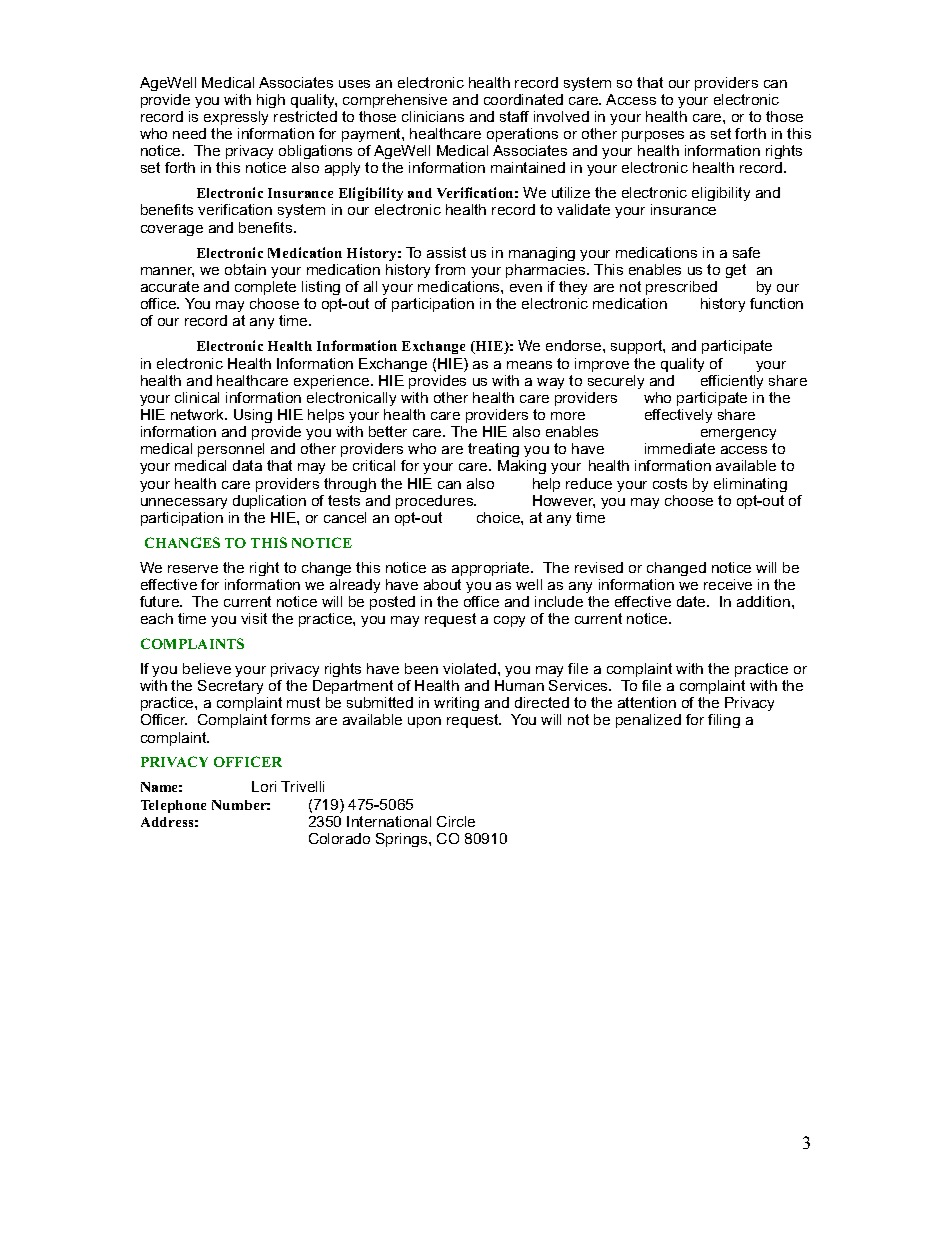 This page has height=1233, width=952. I want to click on expressly, so click(236, 118).
